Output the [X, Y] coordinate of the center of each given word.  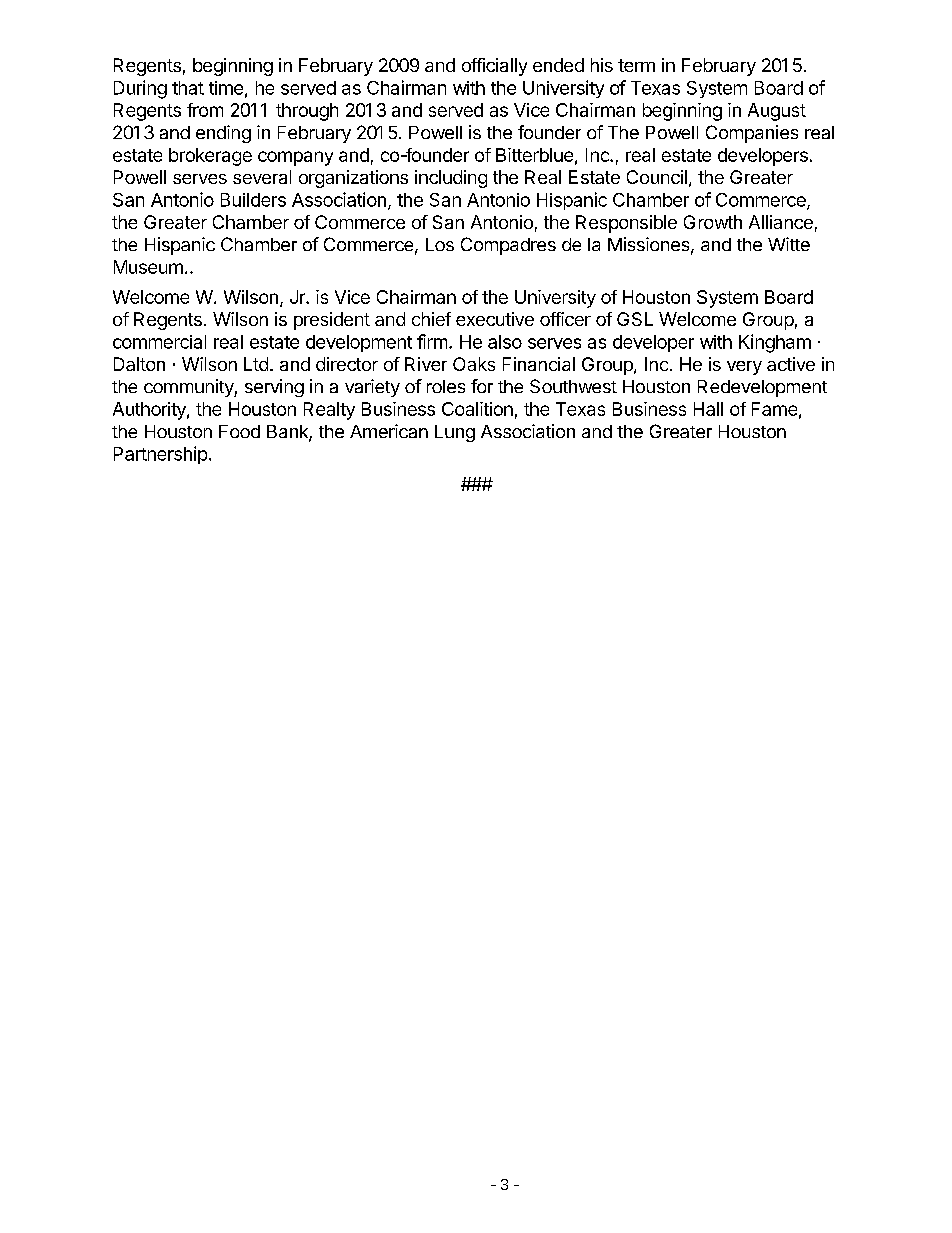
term [636, 65]
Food [239, 431]
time [226, 88]
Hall [708, 409]
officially [494, 67]
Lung [455, 433]
